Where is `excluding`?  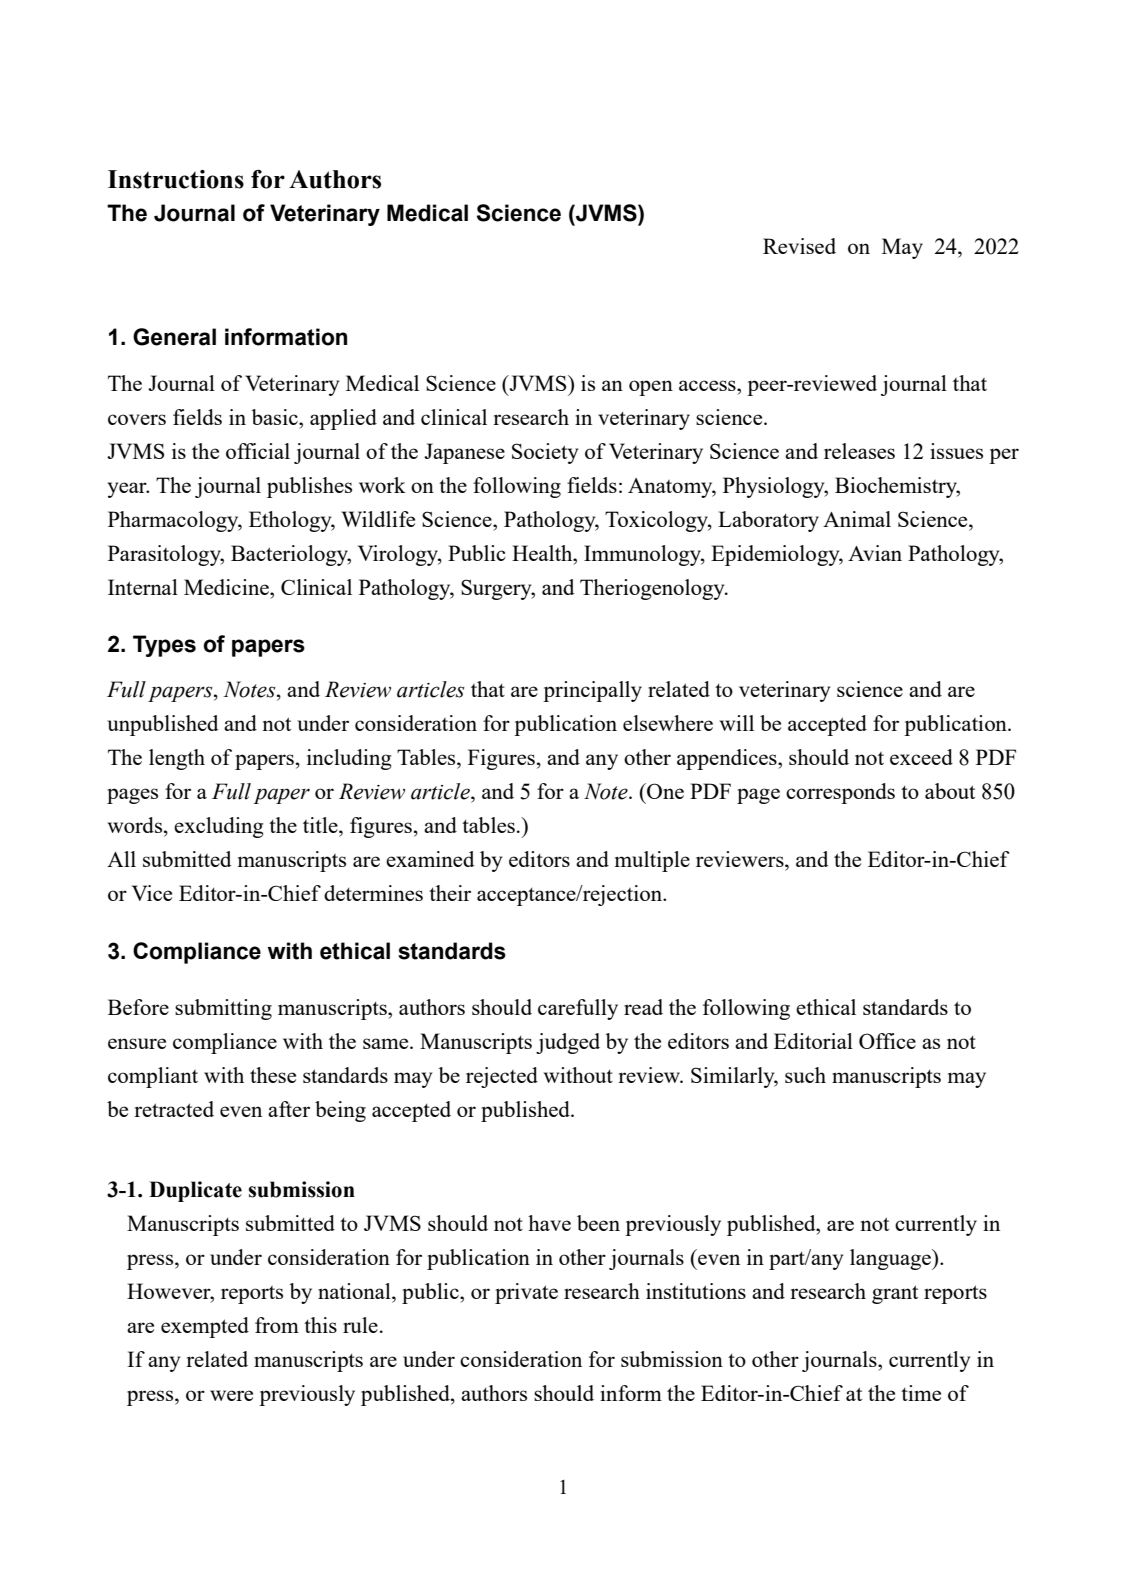 excluding is located at coordinates (219, 827).
